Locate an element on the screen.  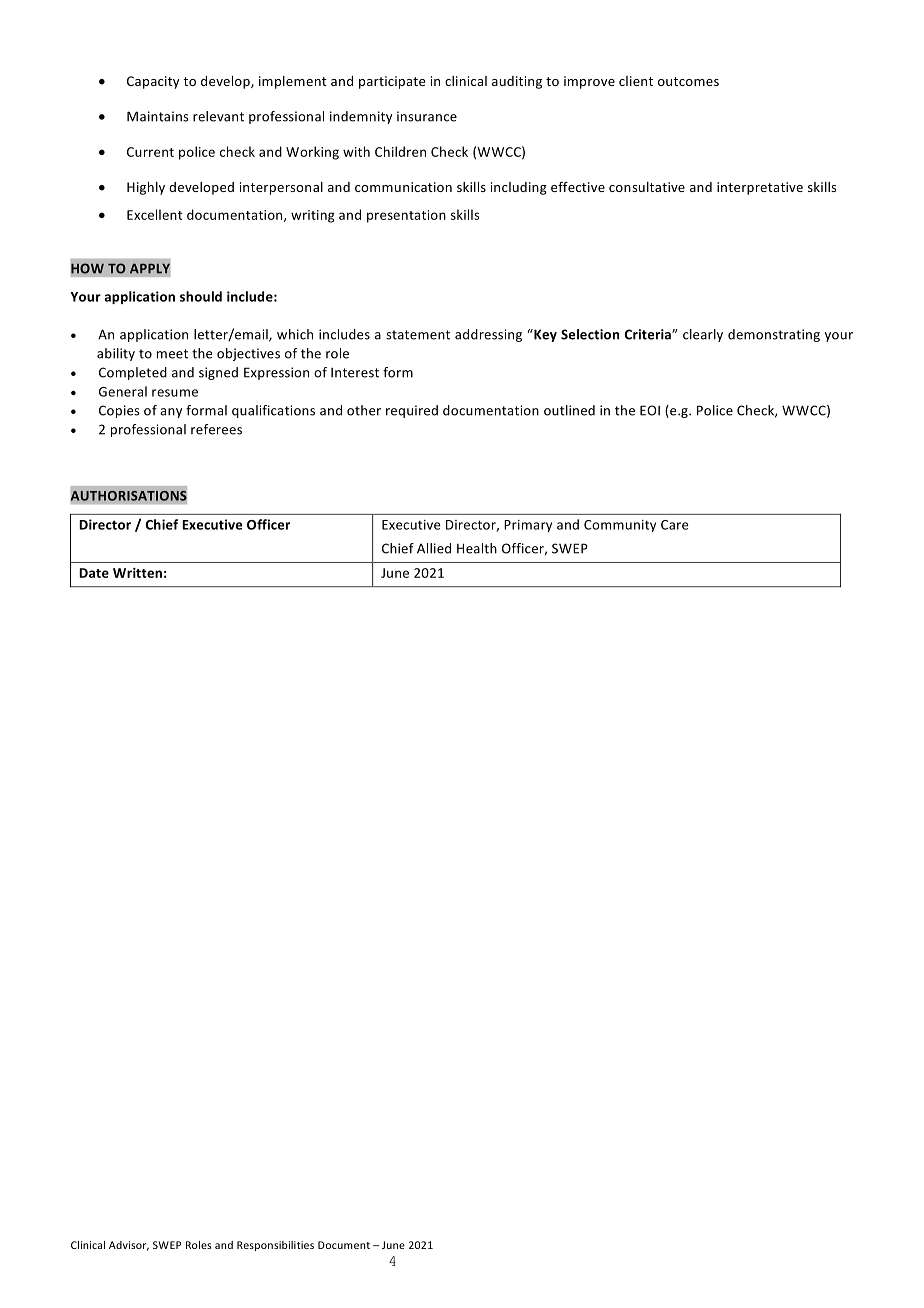
insurance is located at coordinates (427, 116).
